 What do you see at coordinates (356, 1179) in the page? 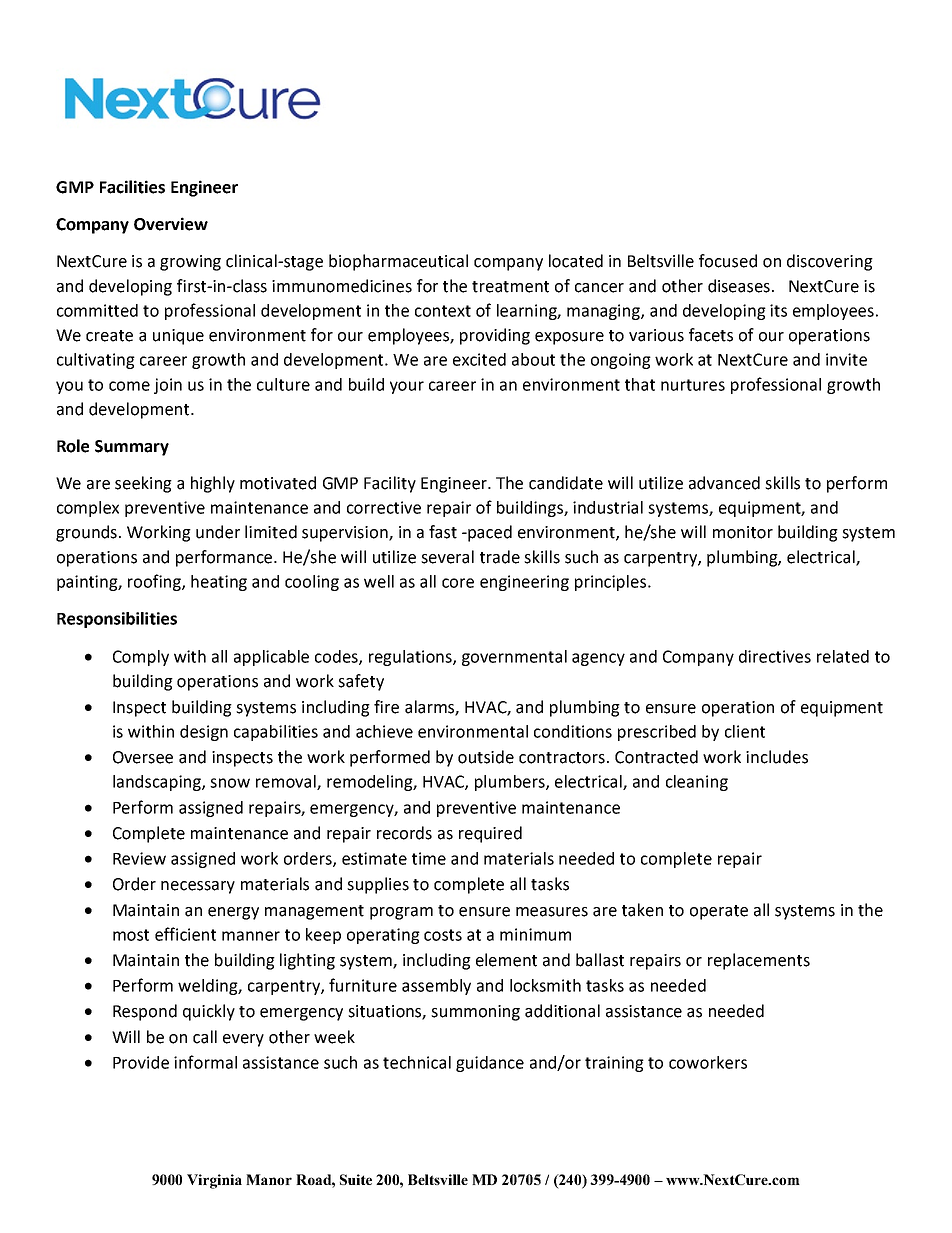
I see `Suite` at bounding box center [356, 1179].
